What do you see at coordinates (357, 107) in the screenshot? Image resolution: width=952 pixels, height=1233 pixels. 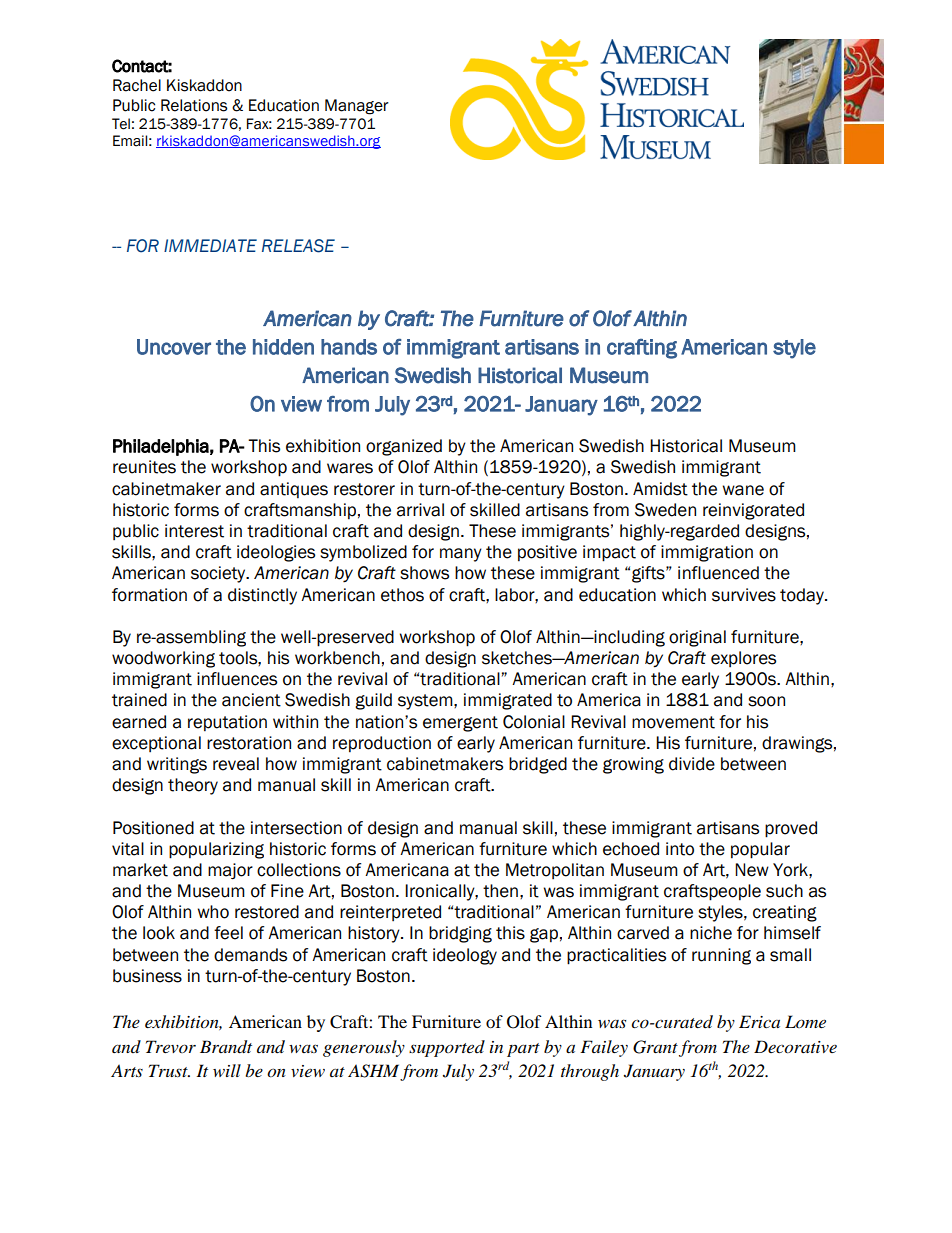 I see `Manager` at bounding box center [357, 107].
